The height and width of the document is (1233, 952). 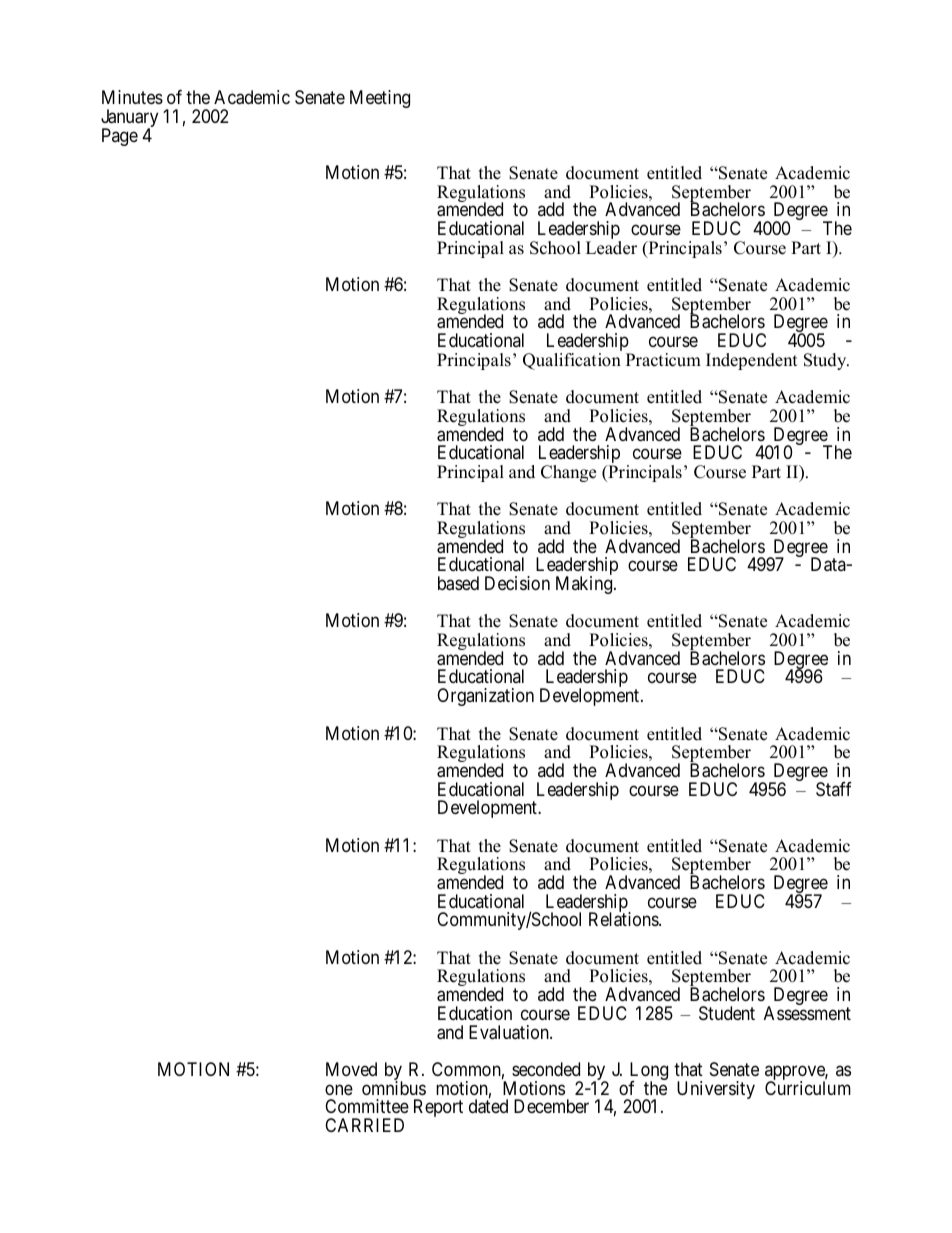 I want to click on Study, so click(x=826, y=361).
